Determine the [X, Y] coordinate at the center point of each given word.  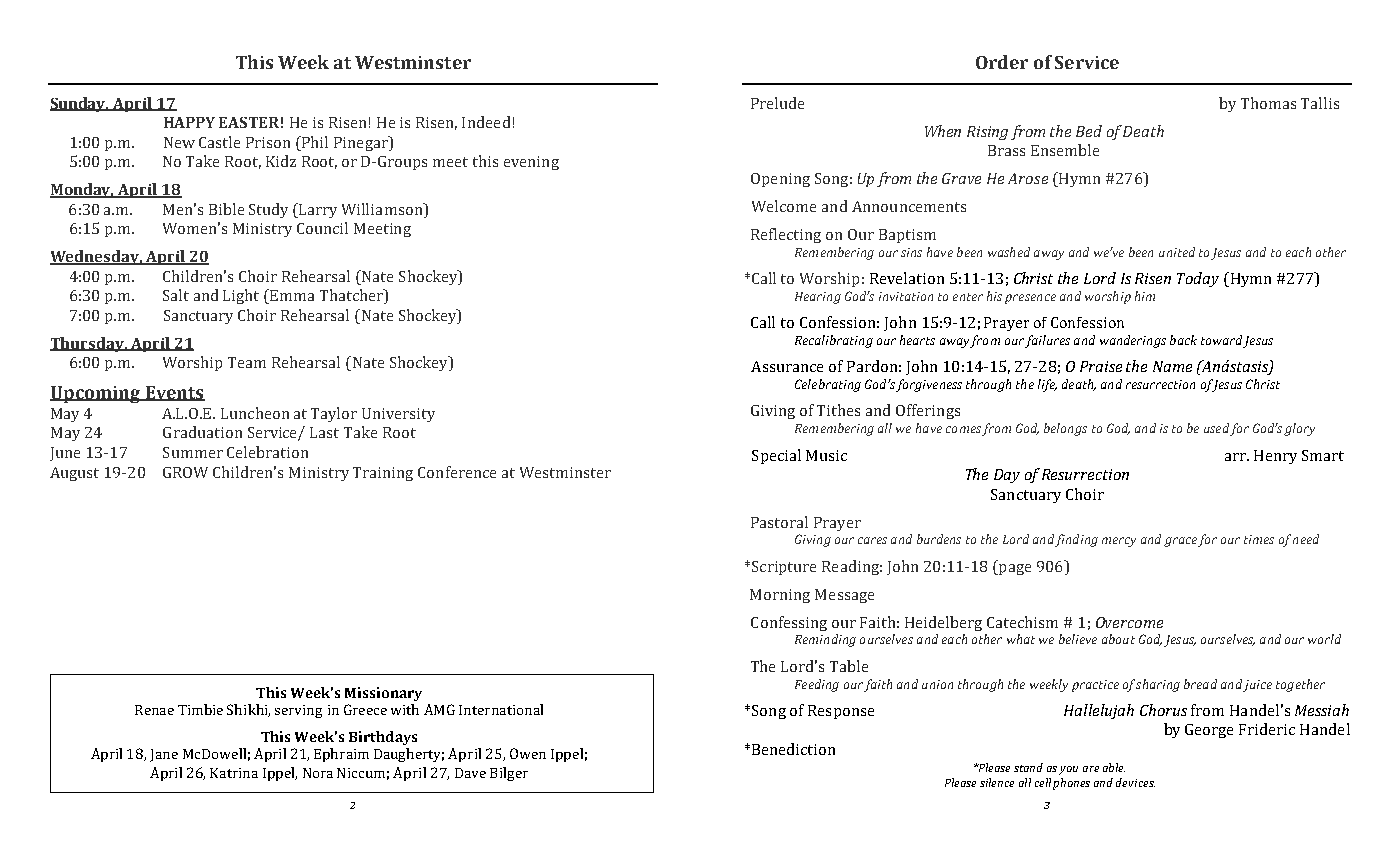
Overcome [1129, 622]
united [1177, 252]
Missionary [383, 694]
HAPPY [189, 122]
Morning [780, 596]
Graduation [202, 432]
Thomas [1268, 103]
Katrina [234, 773]
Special [776, 456]
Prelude [777, 103]
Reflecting [786, 235]
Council [322, 228]
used [1216, 428]
